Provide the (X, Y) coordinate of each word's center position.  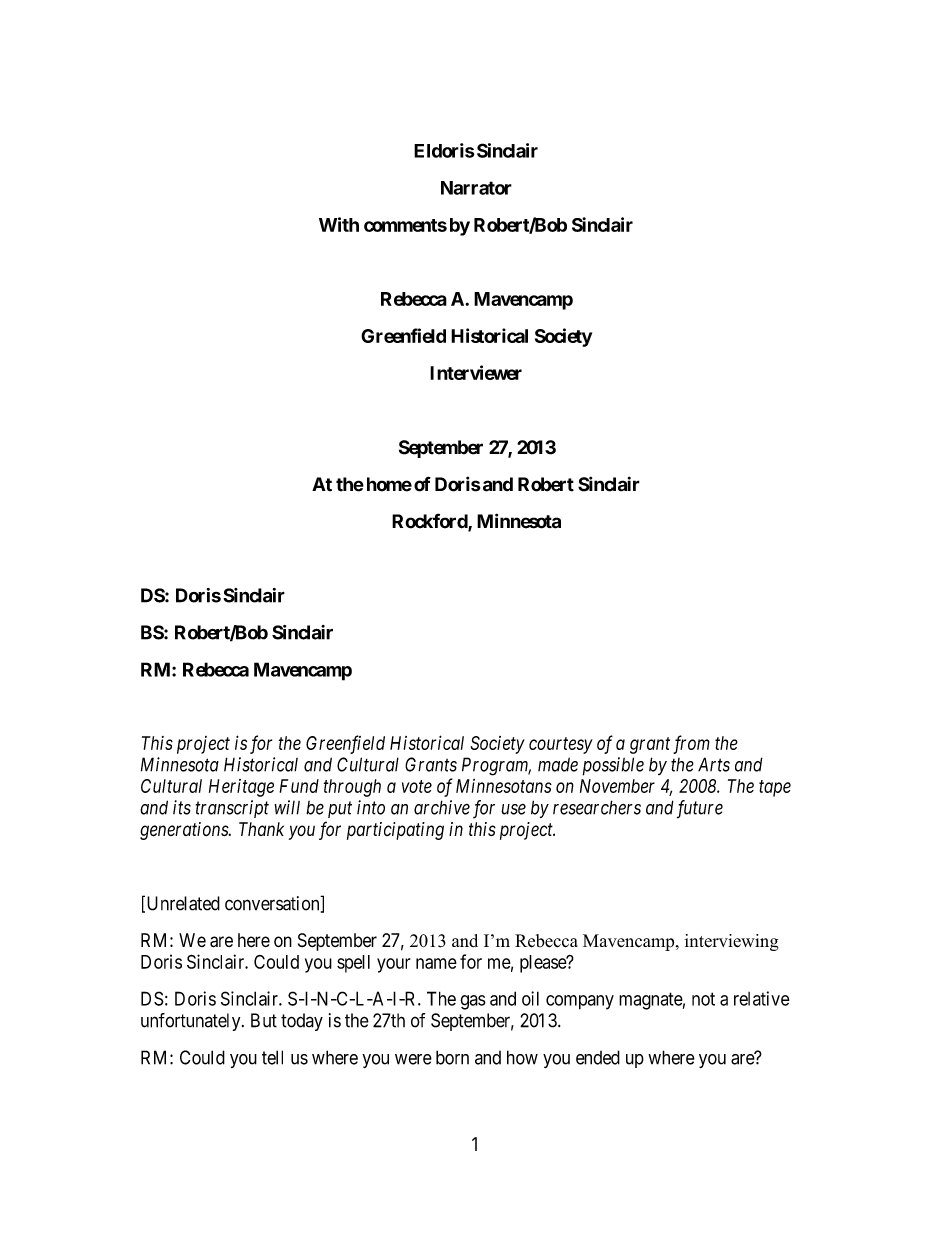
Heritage (241, 788)
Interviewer (476, 372)
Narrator (476, 188)
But (264, 1020)
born (452, 1057)
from (691, 744)
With (339, 224)
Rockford (430, 522)
